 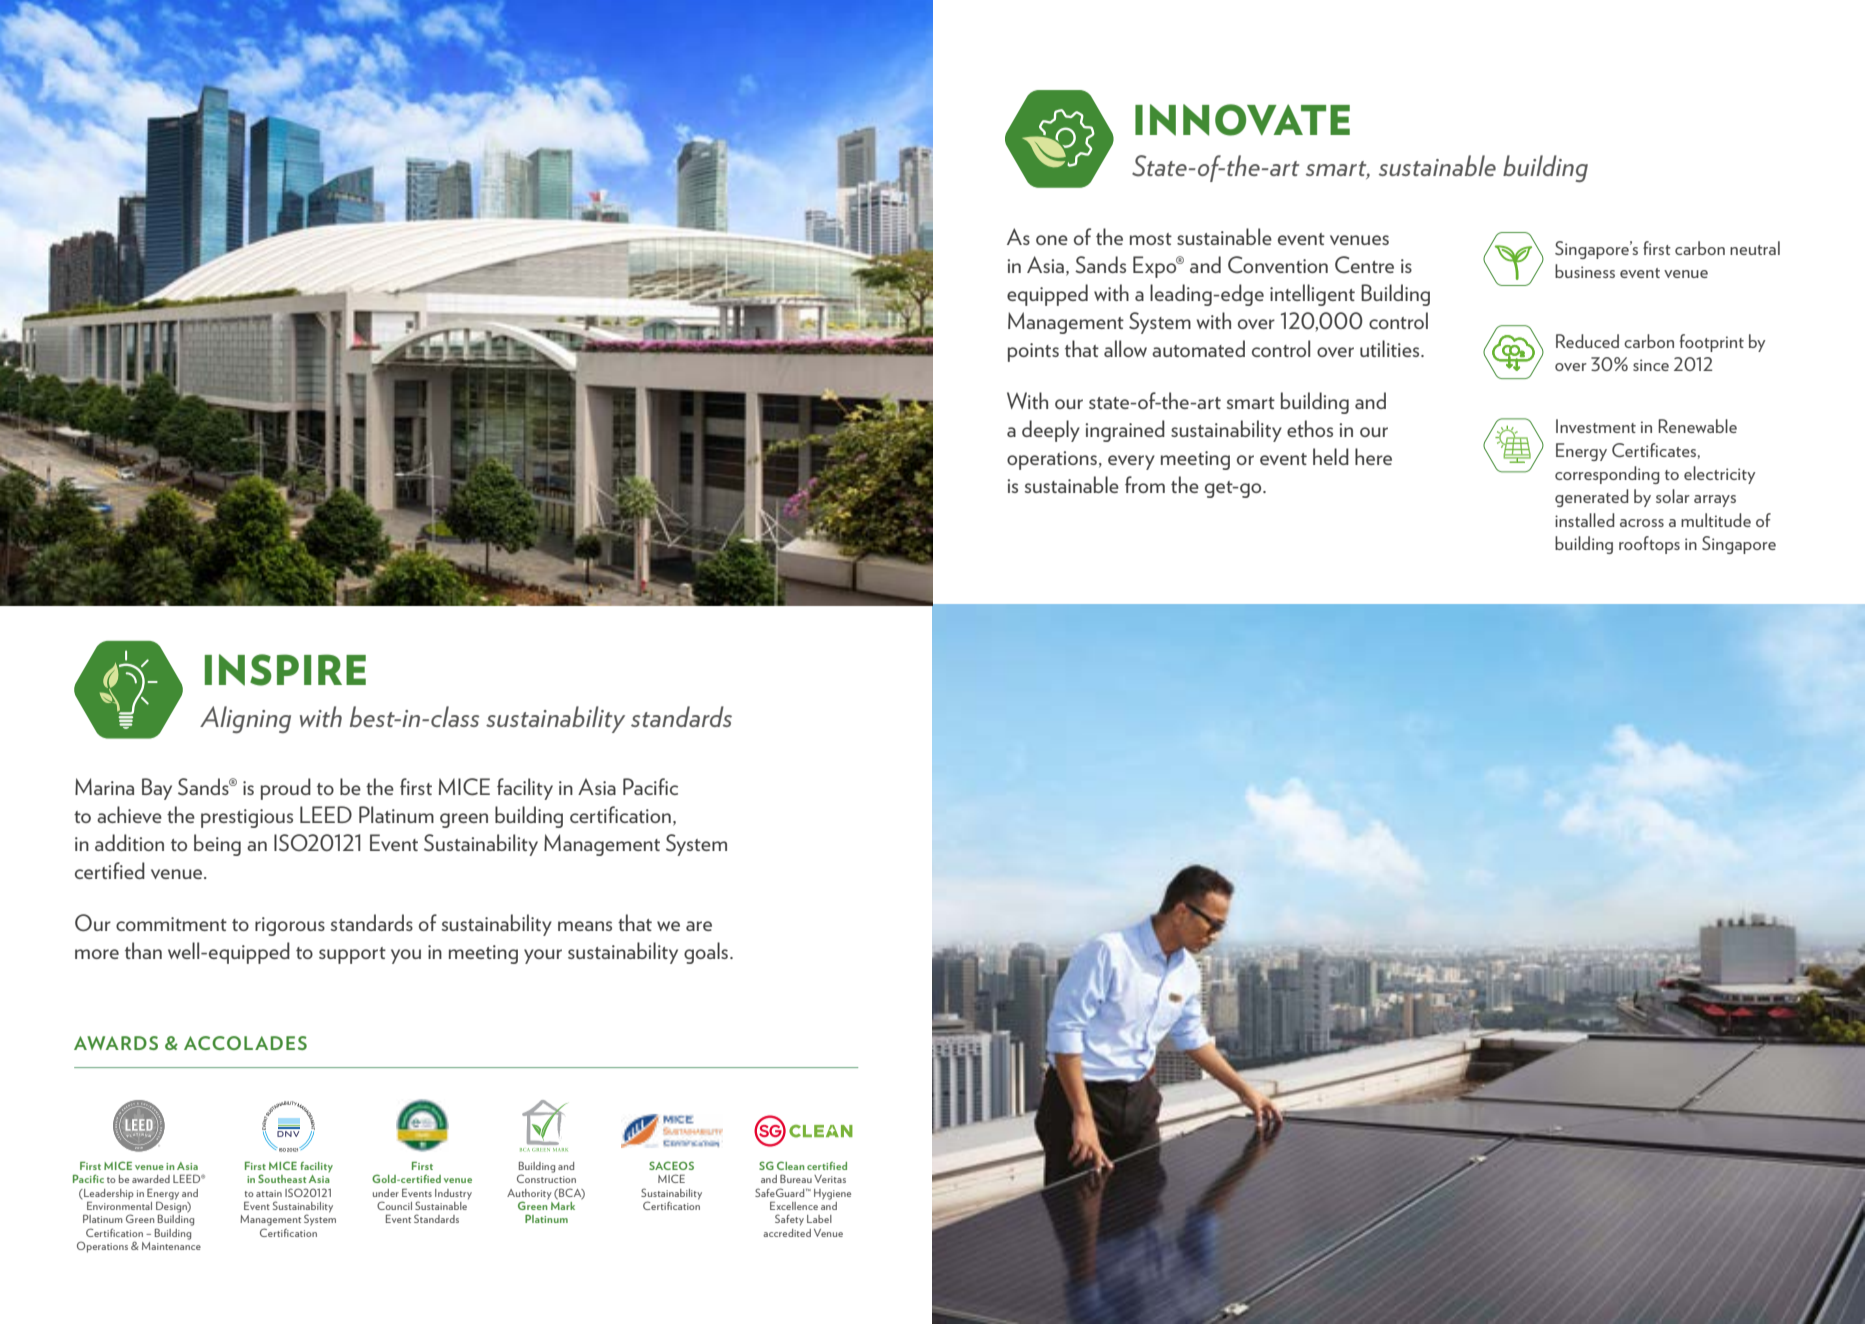 What do you see at coordinates (707, 953) in the screenshot?
I see `goals` at bounding box center [707, 953].
